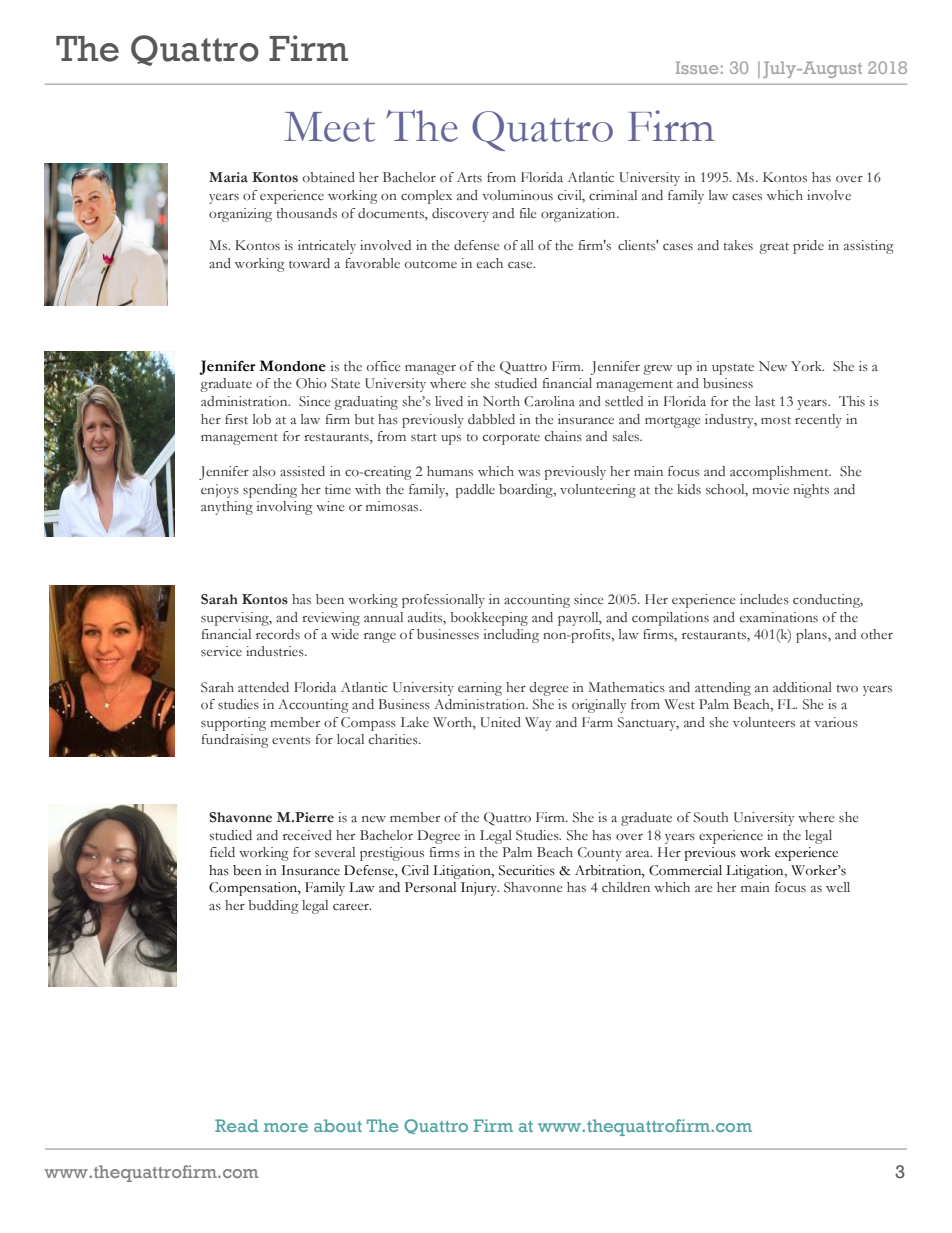  What do you see at coordinates (311, 383) in the screenshot?
I see `Ohio` at bounding box center [311, 383].
